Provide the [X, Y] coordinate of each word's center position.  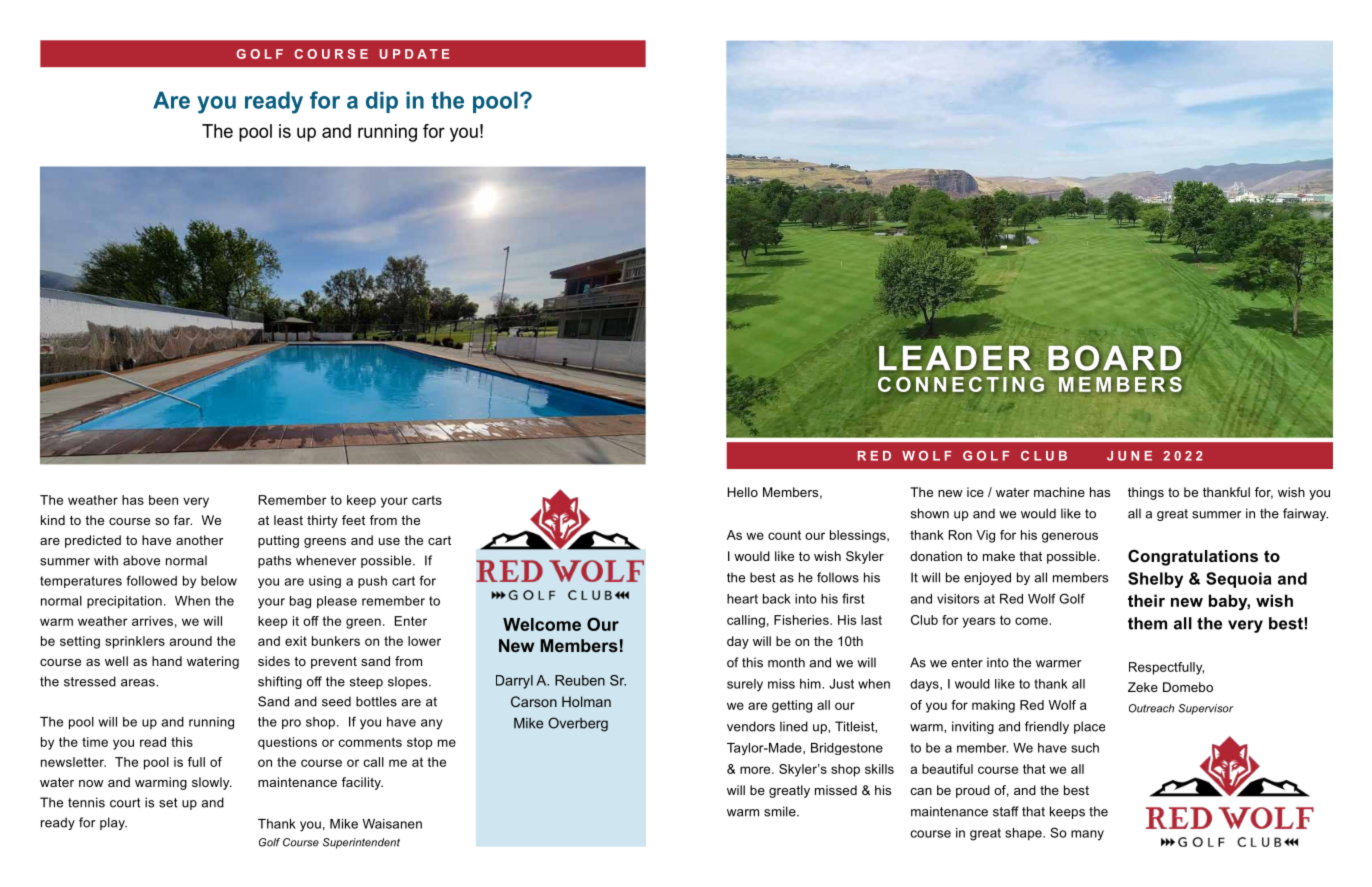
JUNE [1129, 456]
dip [382, 102]
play [113, 823]
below [219, 581]
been [163, 500]
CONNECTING [961, 384]
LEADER [955, 357]
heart [742, 599]
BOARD [1115, 358]
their [1146, 600]
